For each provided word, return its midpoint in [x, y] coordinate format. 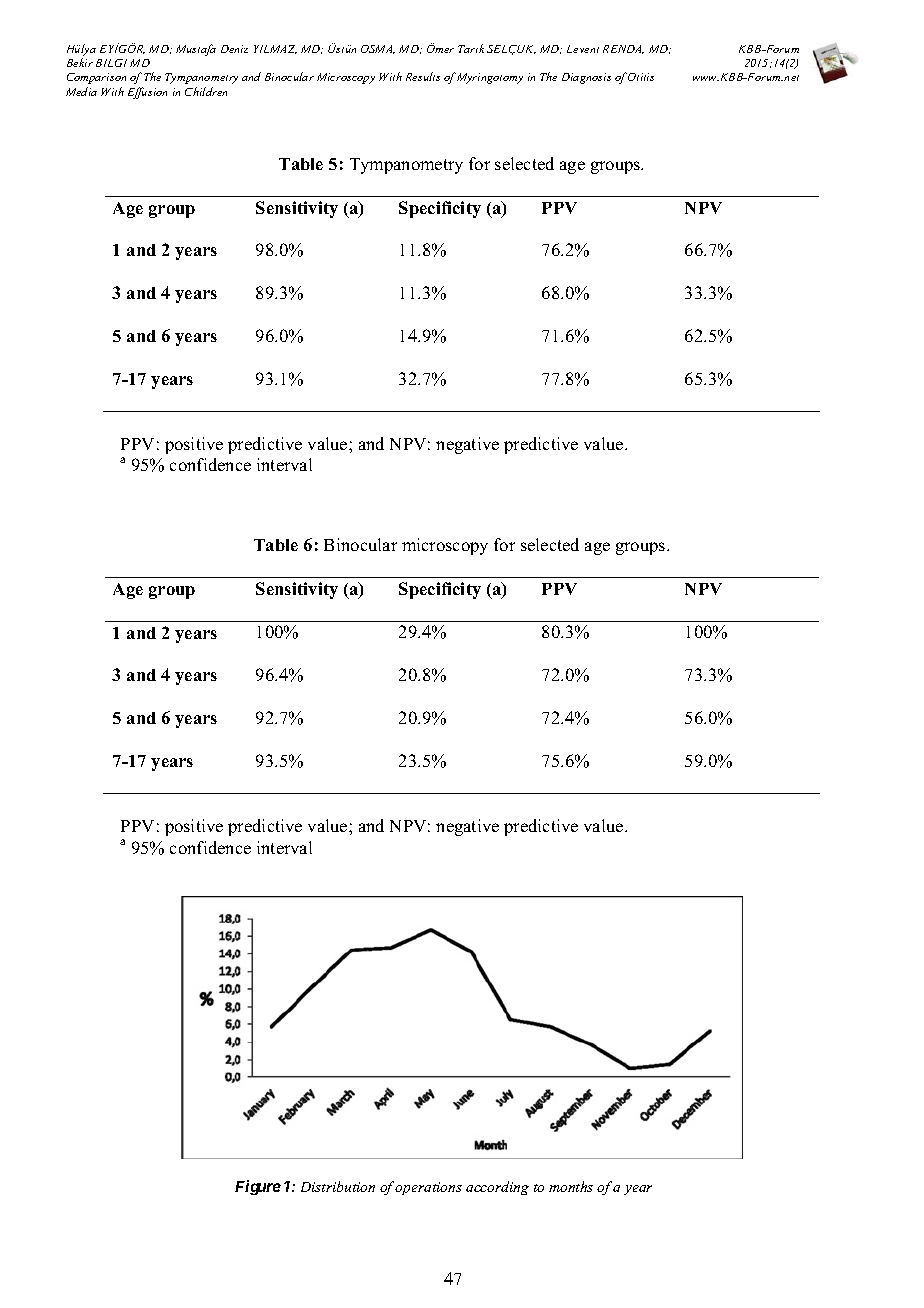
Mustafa [196, 50]
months [571, 1186]
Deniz [234, 49]
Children [206, 91]
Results [423, 76]
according [497, 1188]
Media [81, 91]
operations [428, 1188]
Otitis [641, 77]
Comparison [96, 78]
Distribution [338, 1186]
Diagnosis [586, 78]
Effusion [147, 93]
